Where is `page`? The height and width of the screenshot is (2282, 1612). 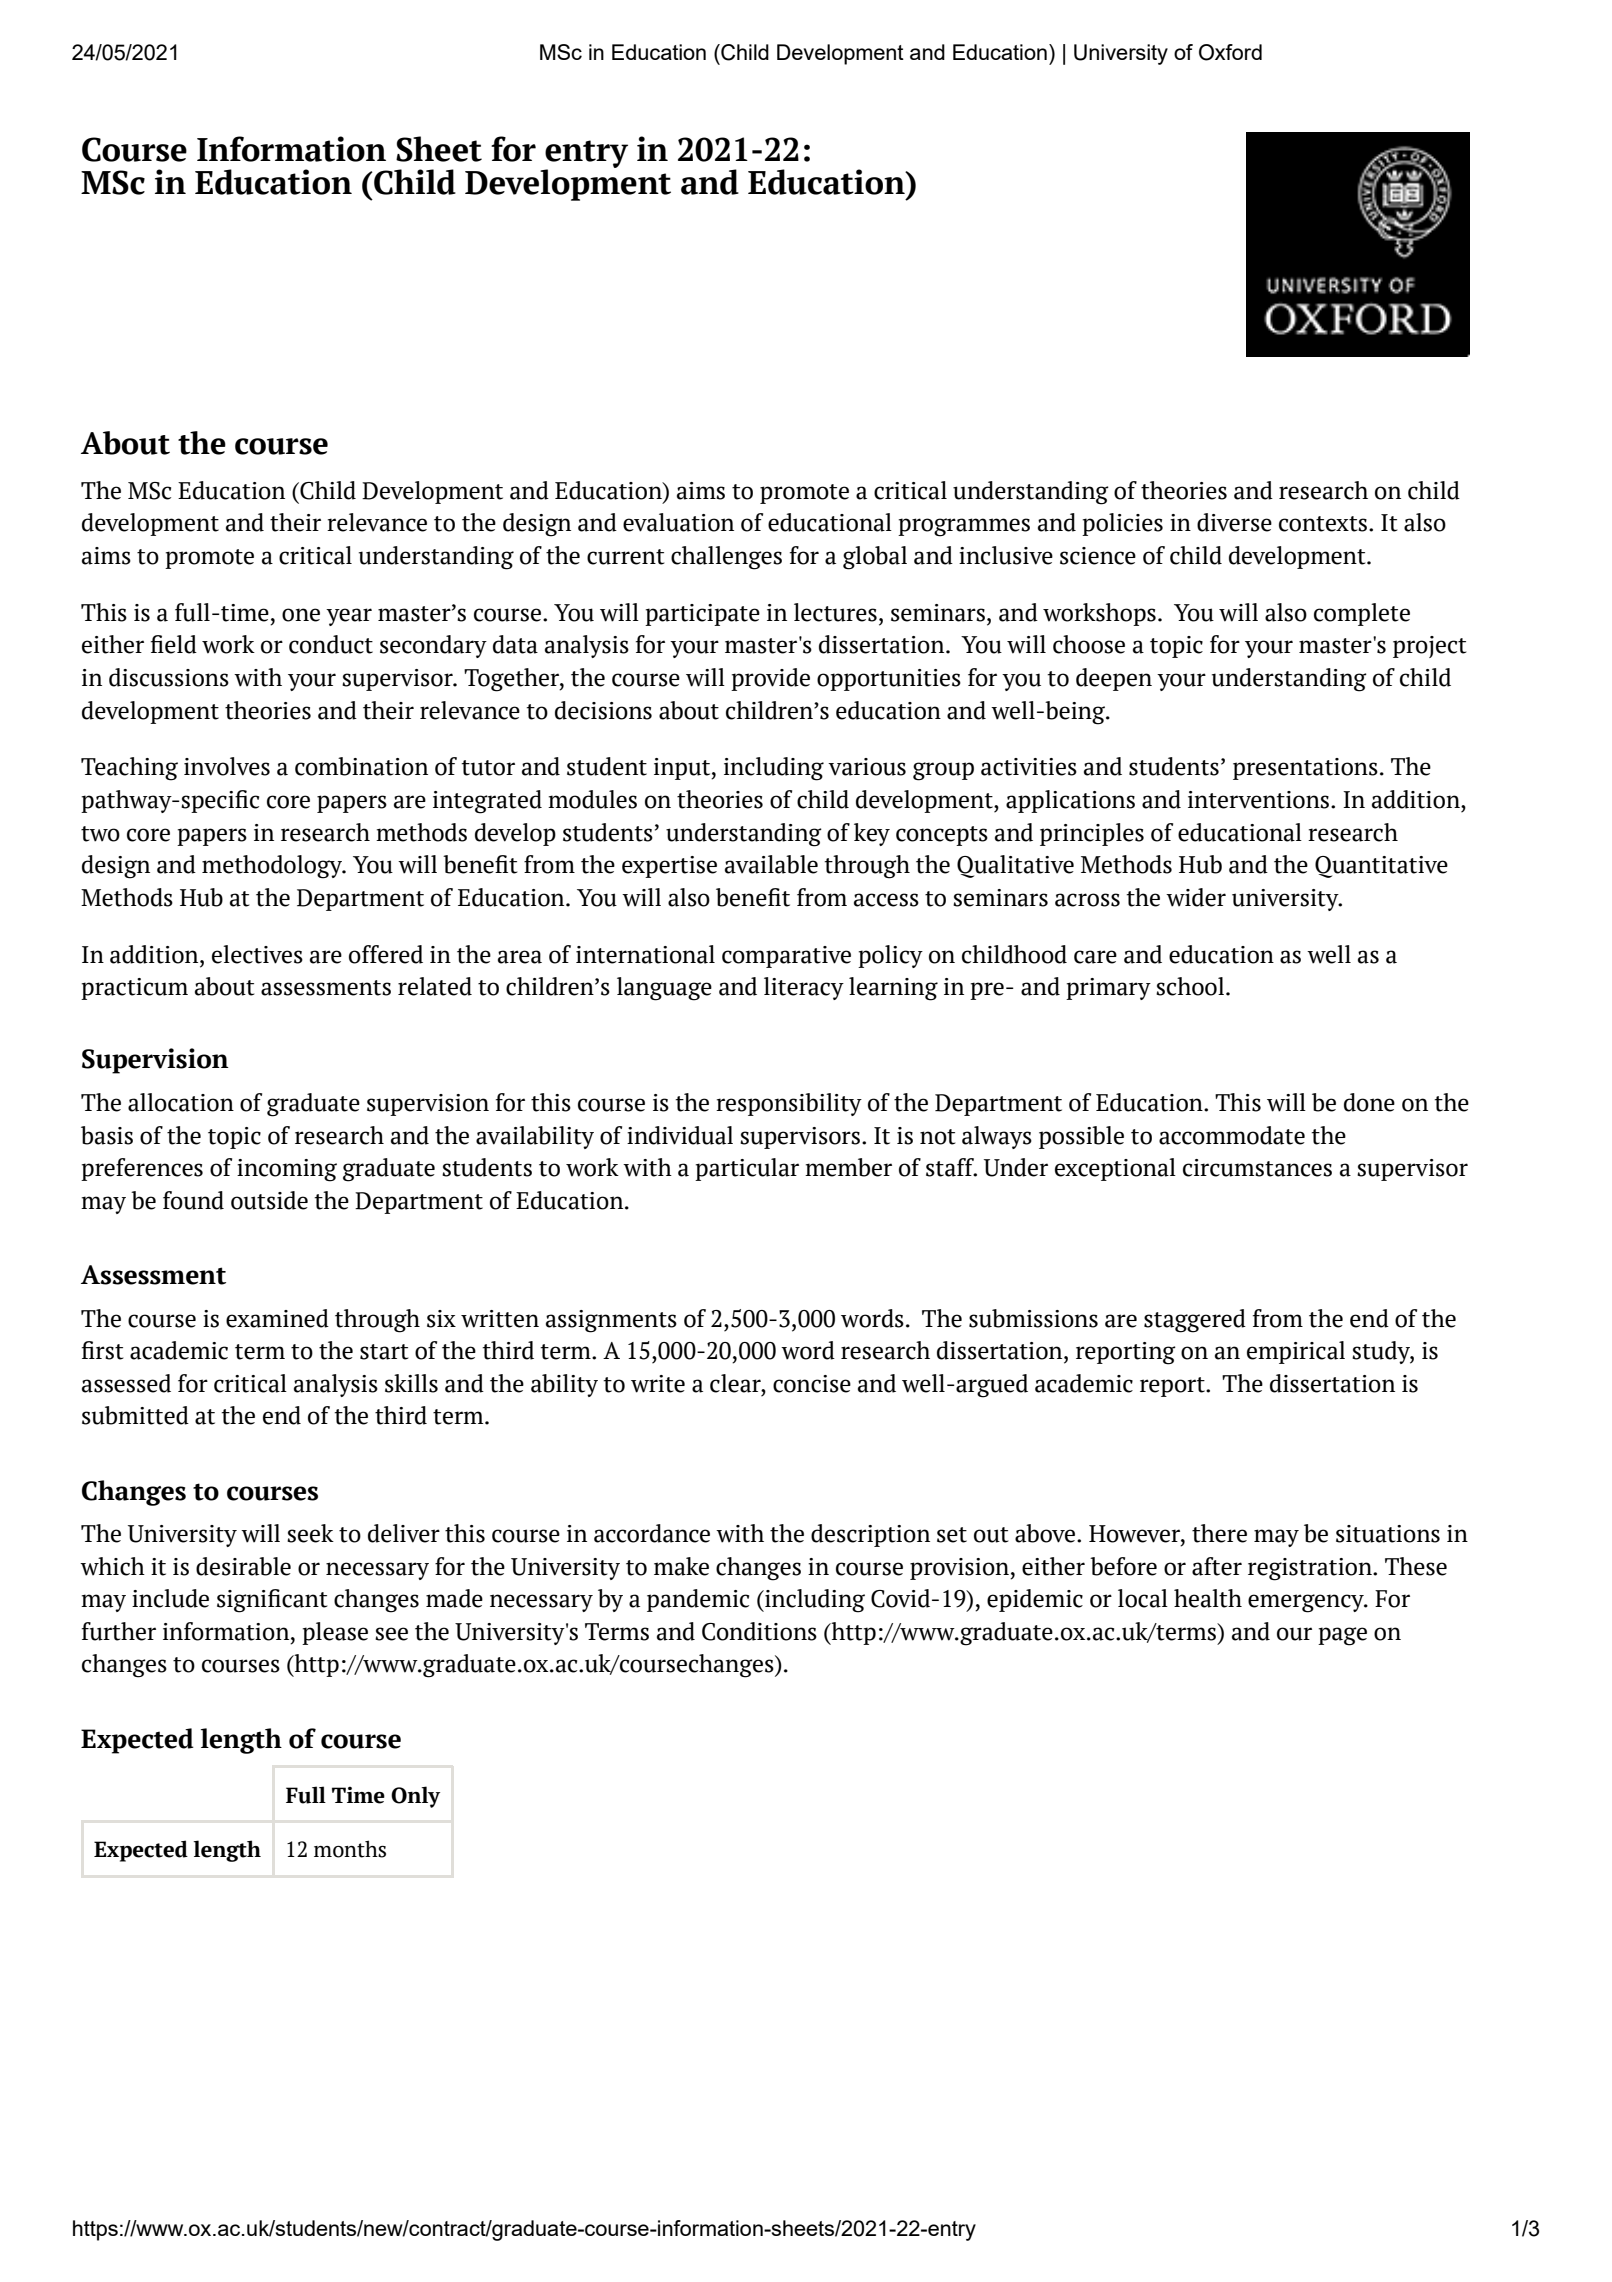 page is located at coordinates (1342, 1636).
